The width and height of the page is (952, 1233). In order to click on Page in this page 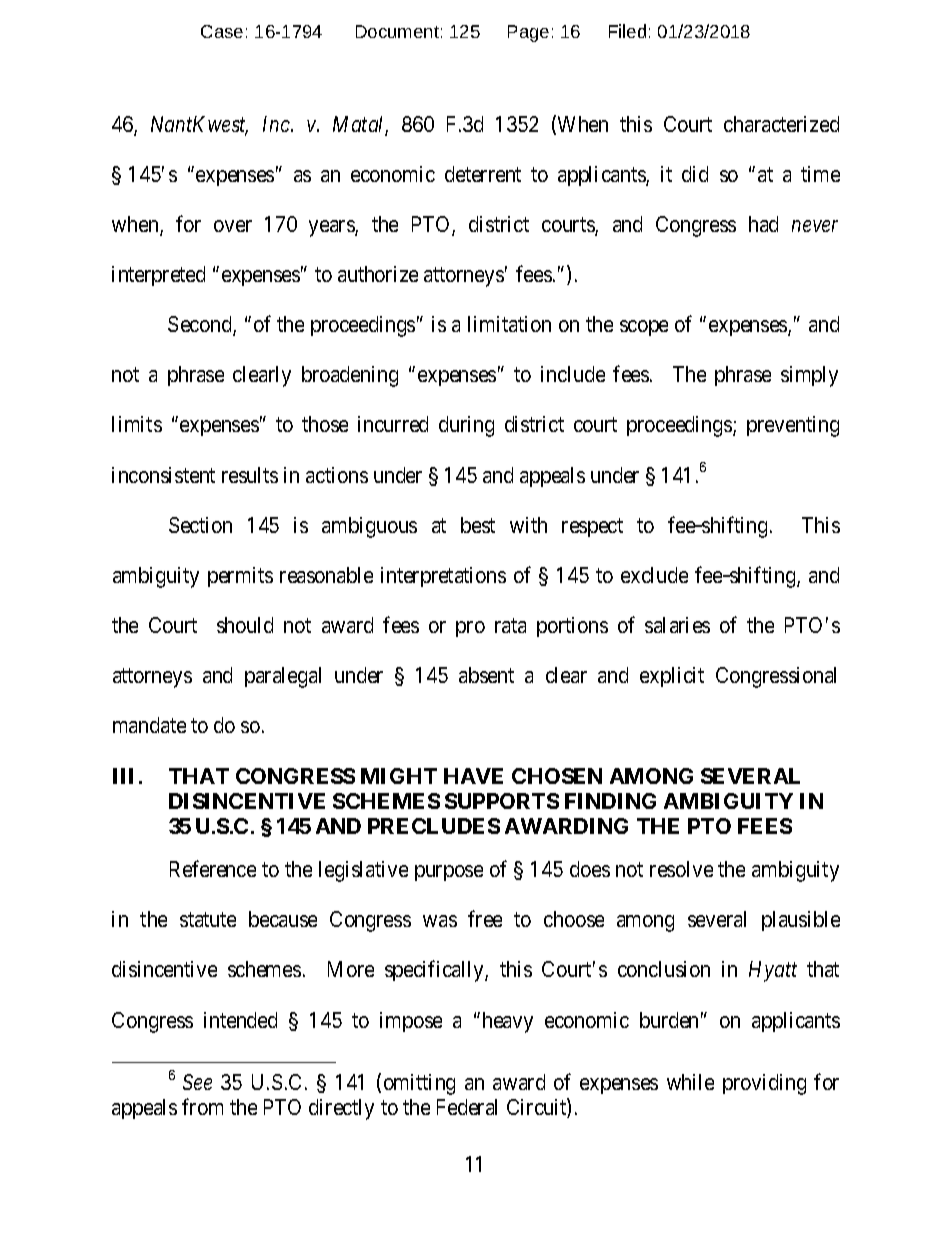, I will do `click(528, 33)`.
